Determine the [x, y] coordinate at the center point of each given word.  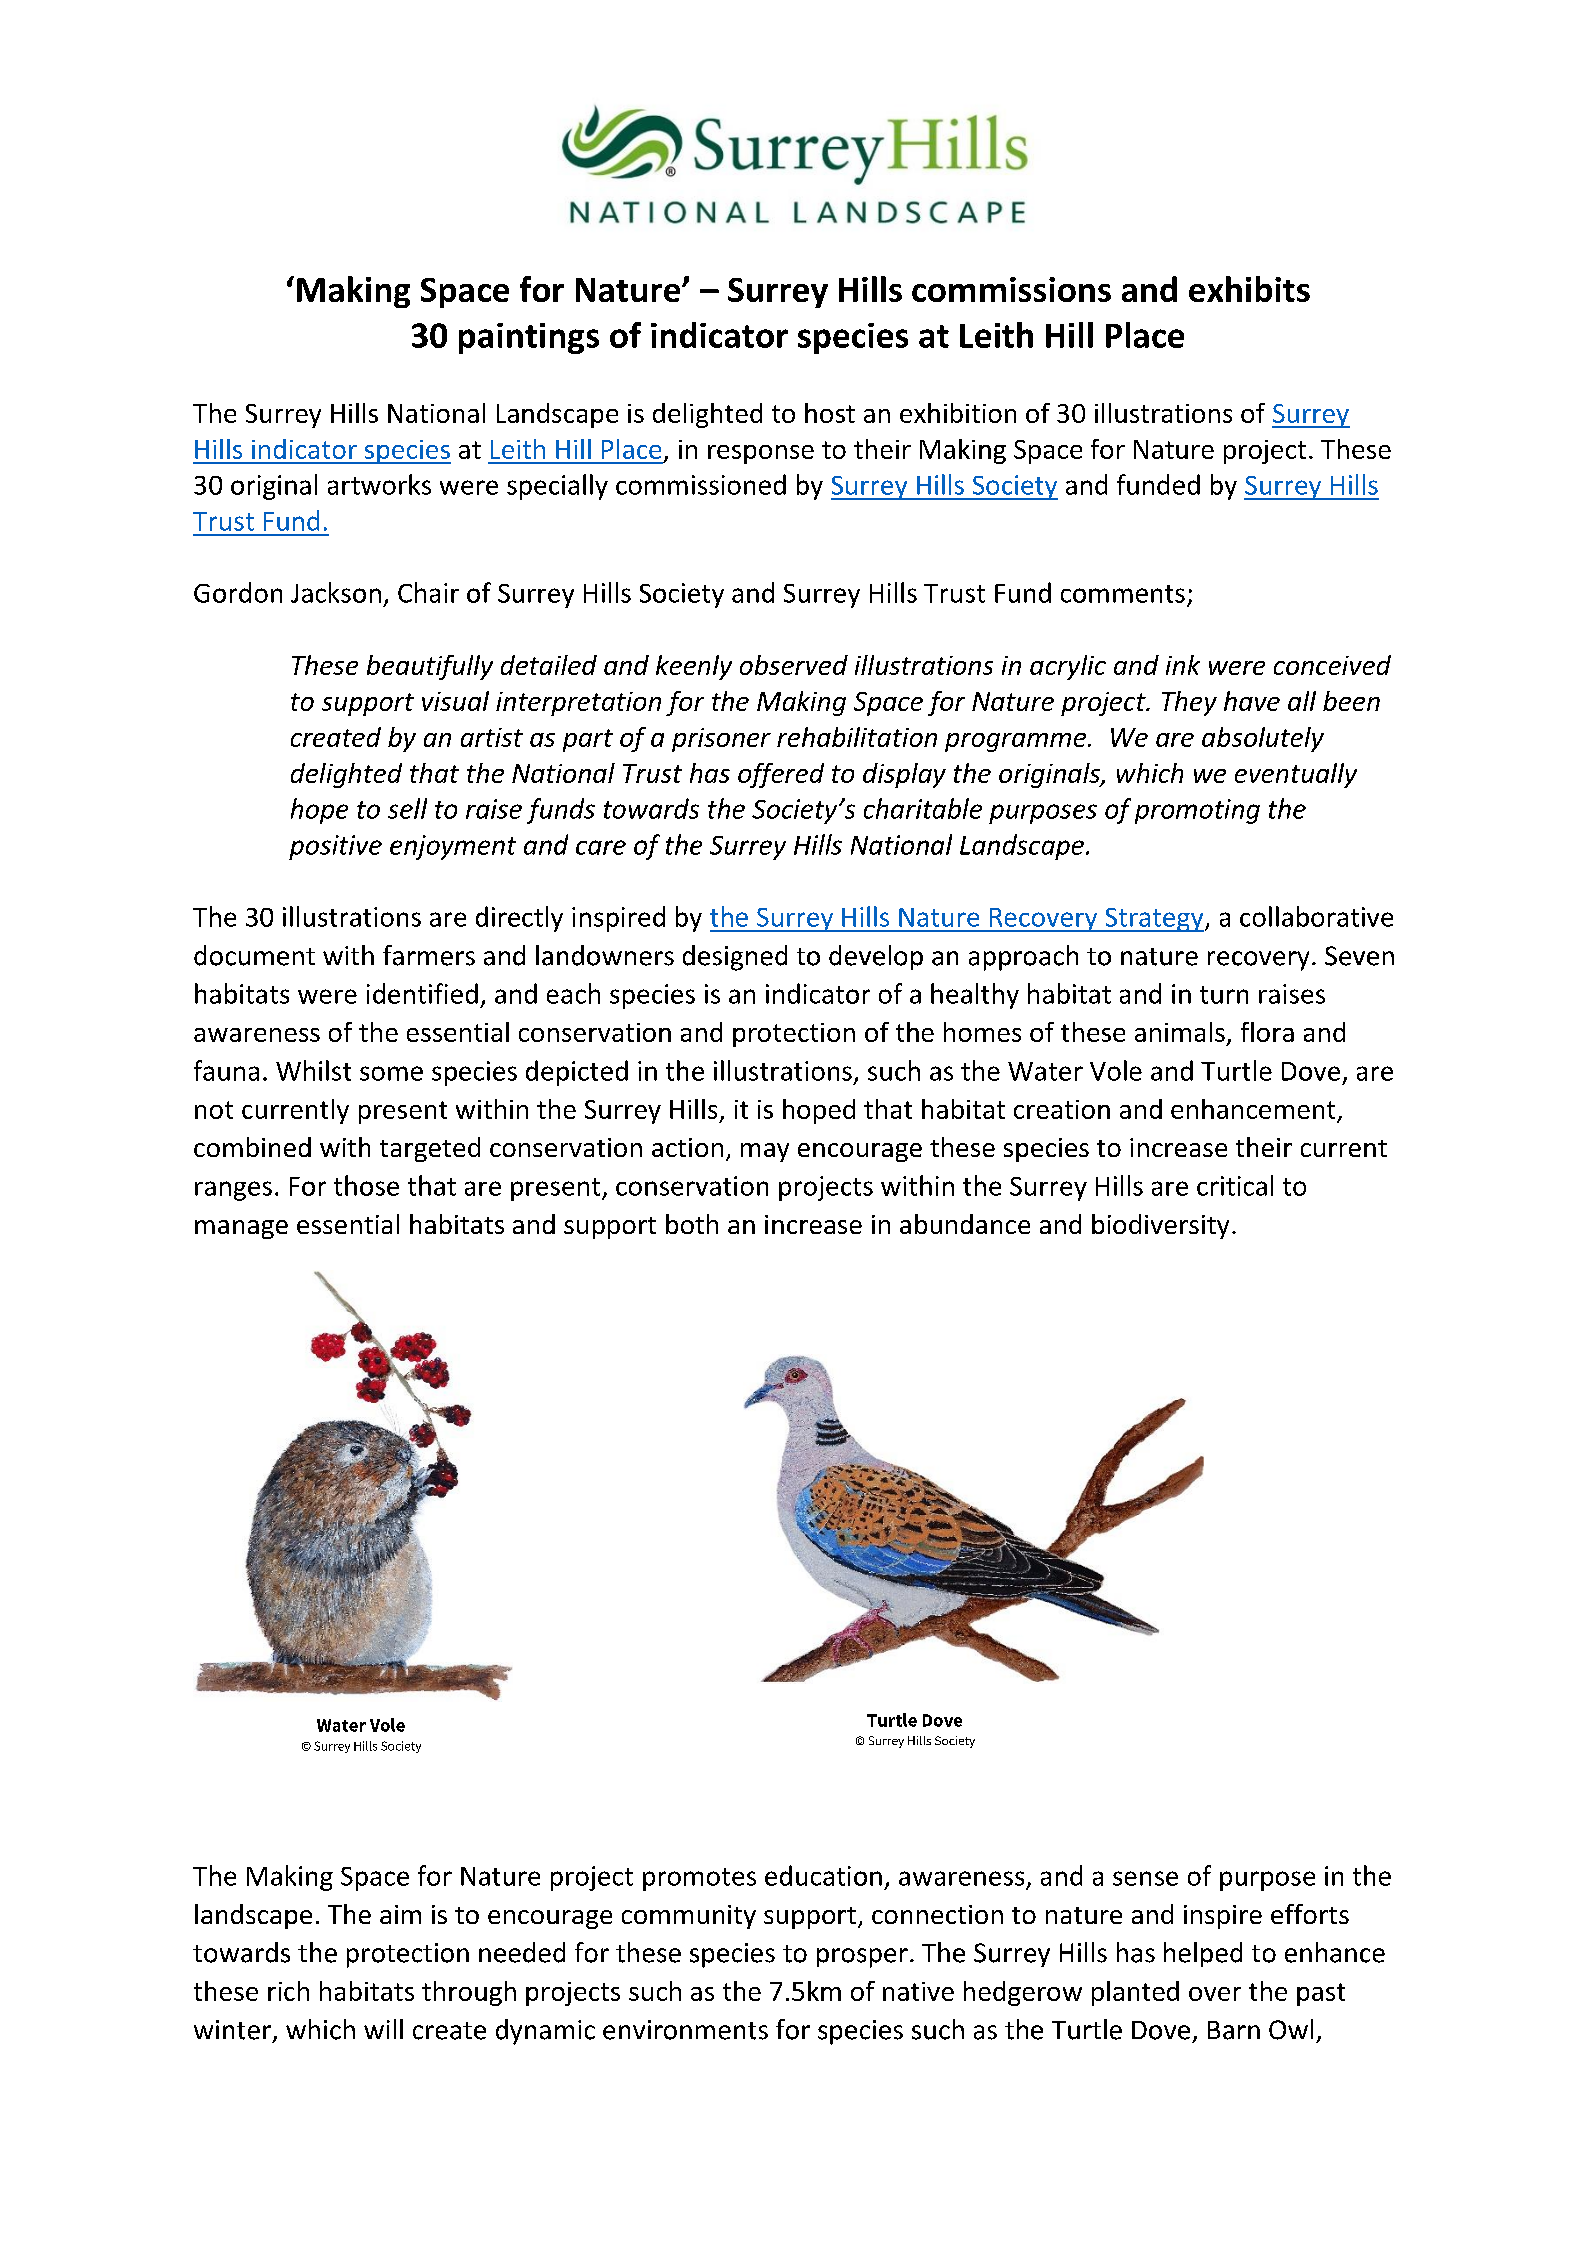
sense [1145, 1878]
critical [1235, 1185]
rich [288, 1991]
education [823, 1875]
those [366, 1185]
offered [781, 775]
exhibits [1249, 289]
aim [400, 1914]
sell [407, 808]
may [765, 1152]
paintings [529, 338]
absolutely [1263, 739]
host [830, 413]
